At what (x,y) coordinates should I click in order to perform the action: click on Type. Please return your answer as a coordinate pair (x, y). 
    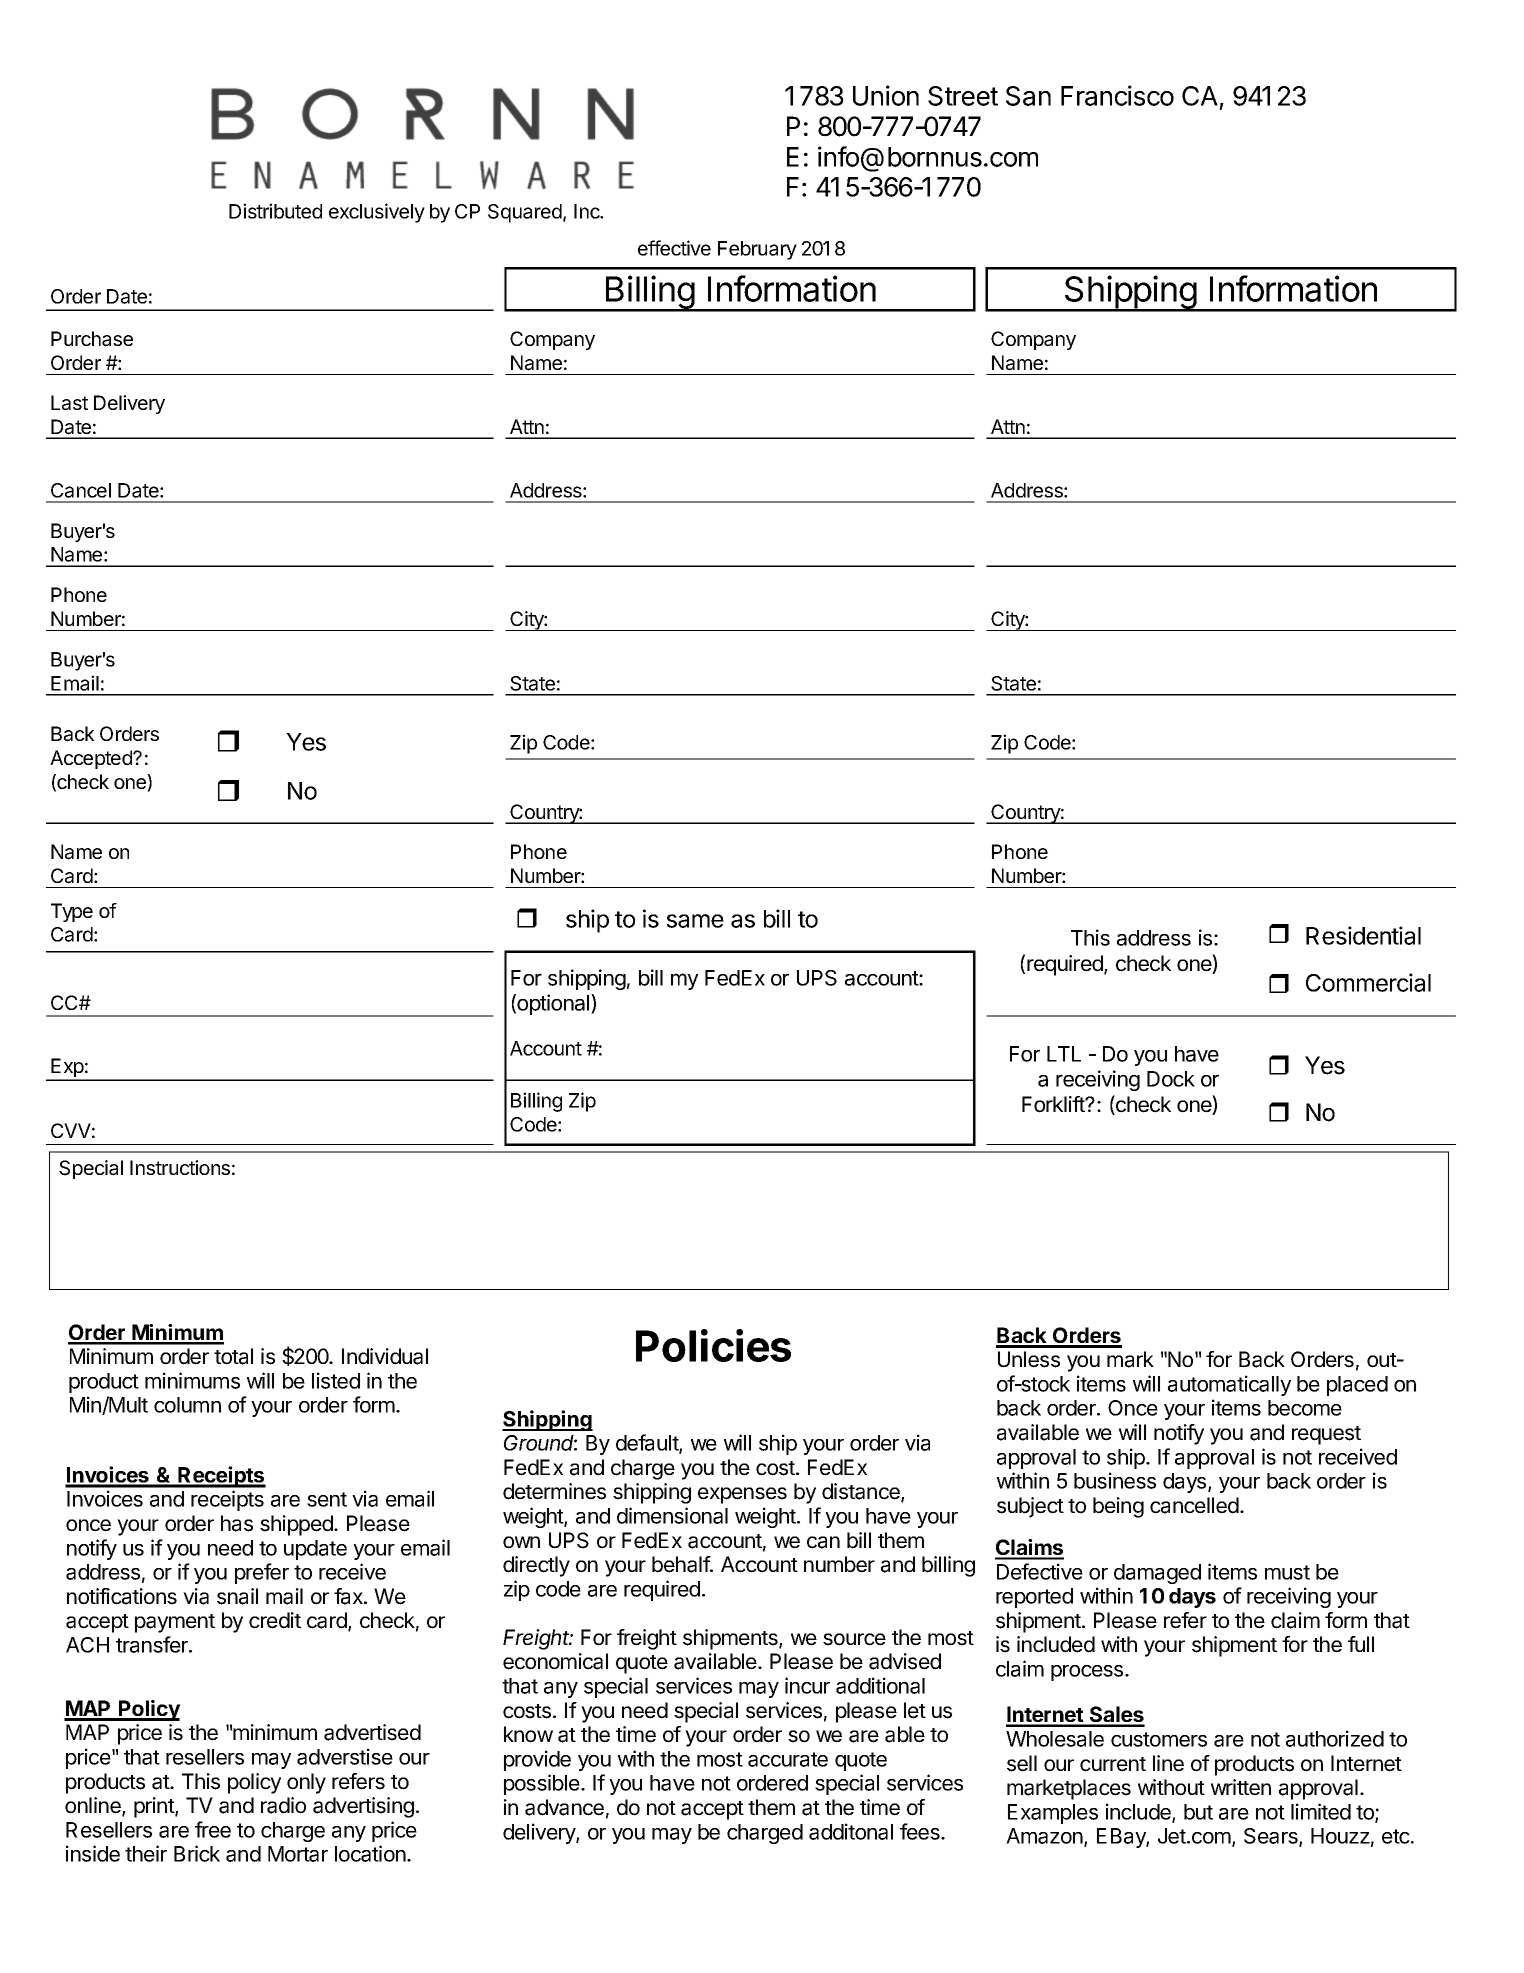
    Looking at the image, I should click on (72, 912).
